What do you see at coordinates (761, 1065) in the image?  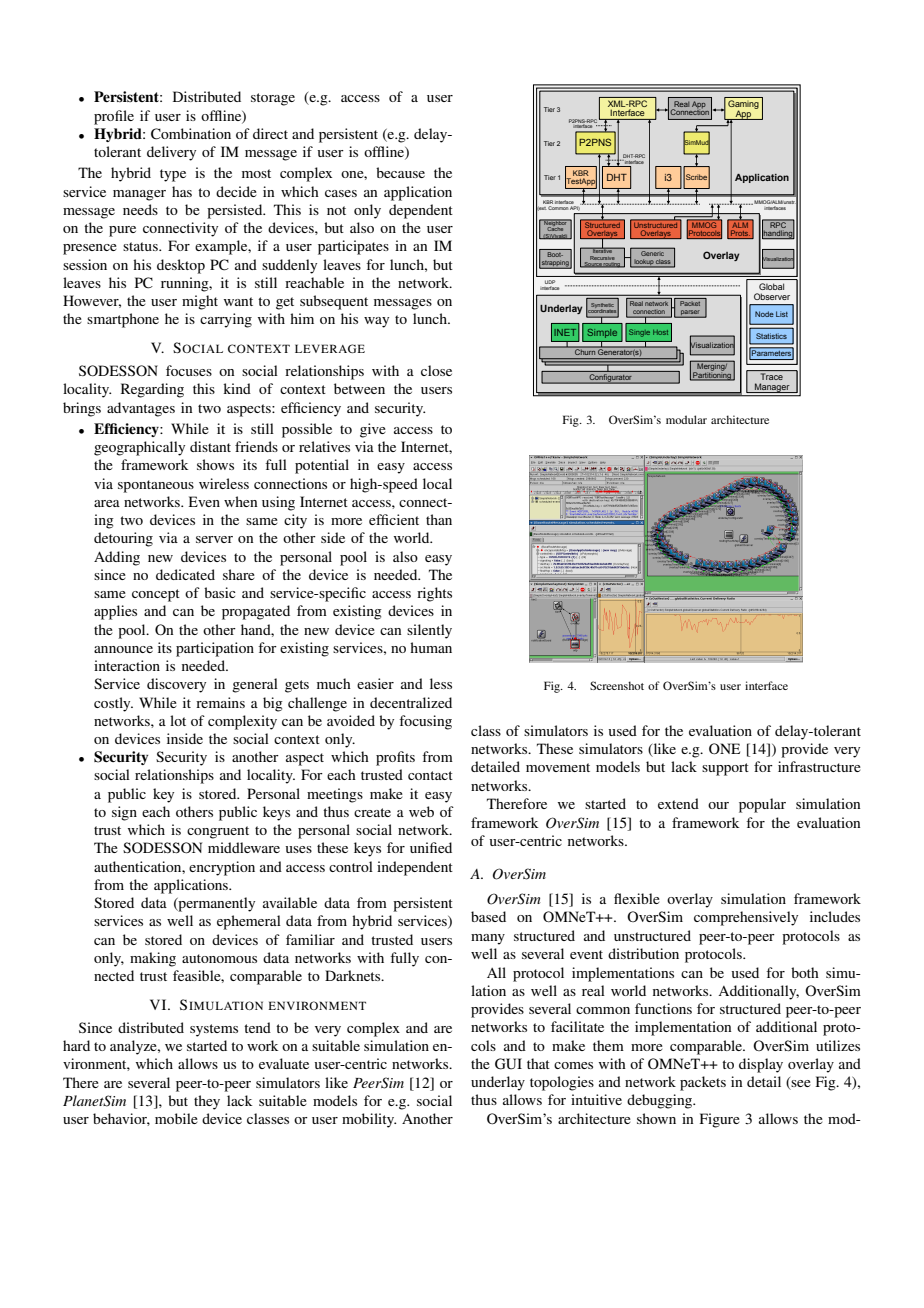 I see `display` at bounding box center [761, 1065].
